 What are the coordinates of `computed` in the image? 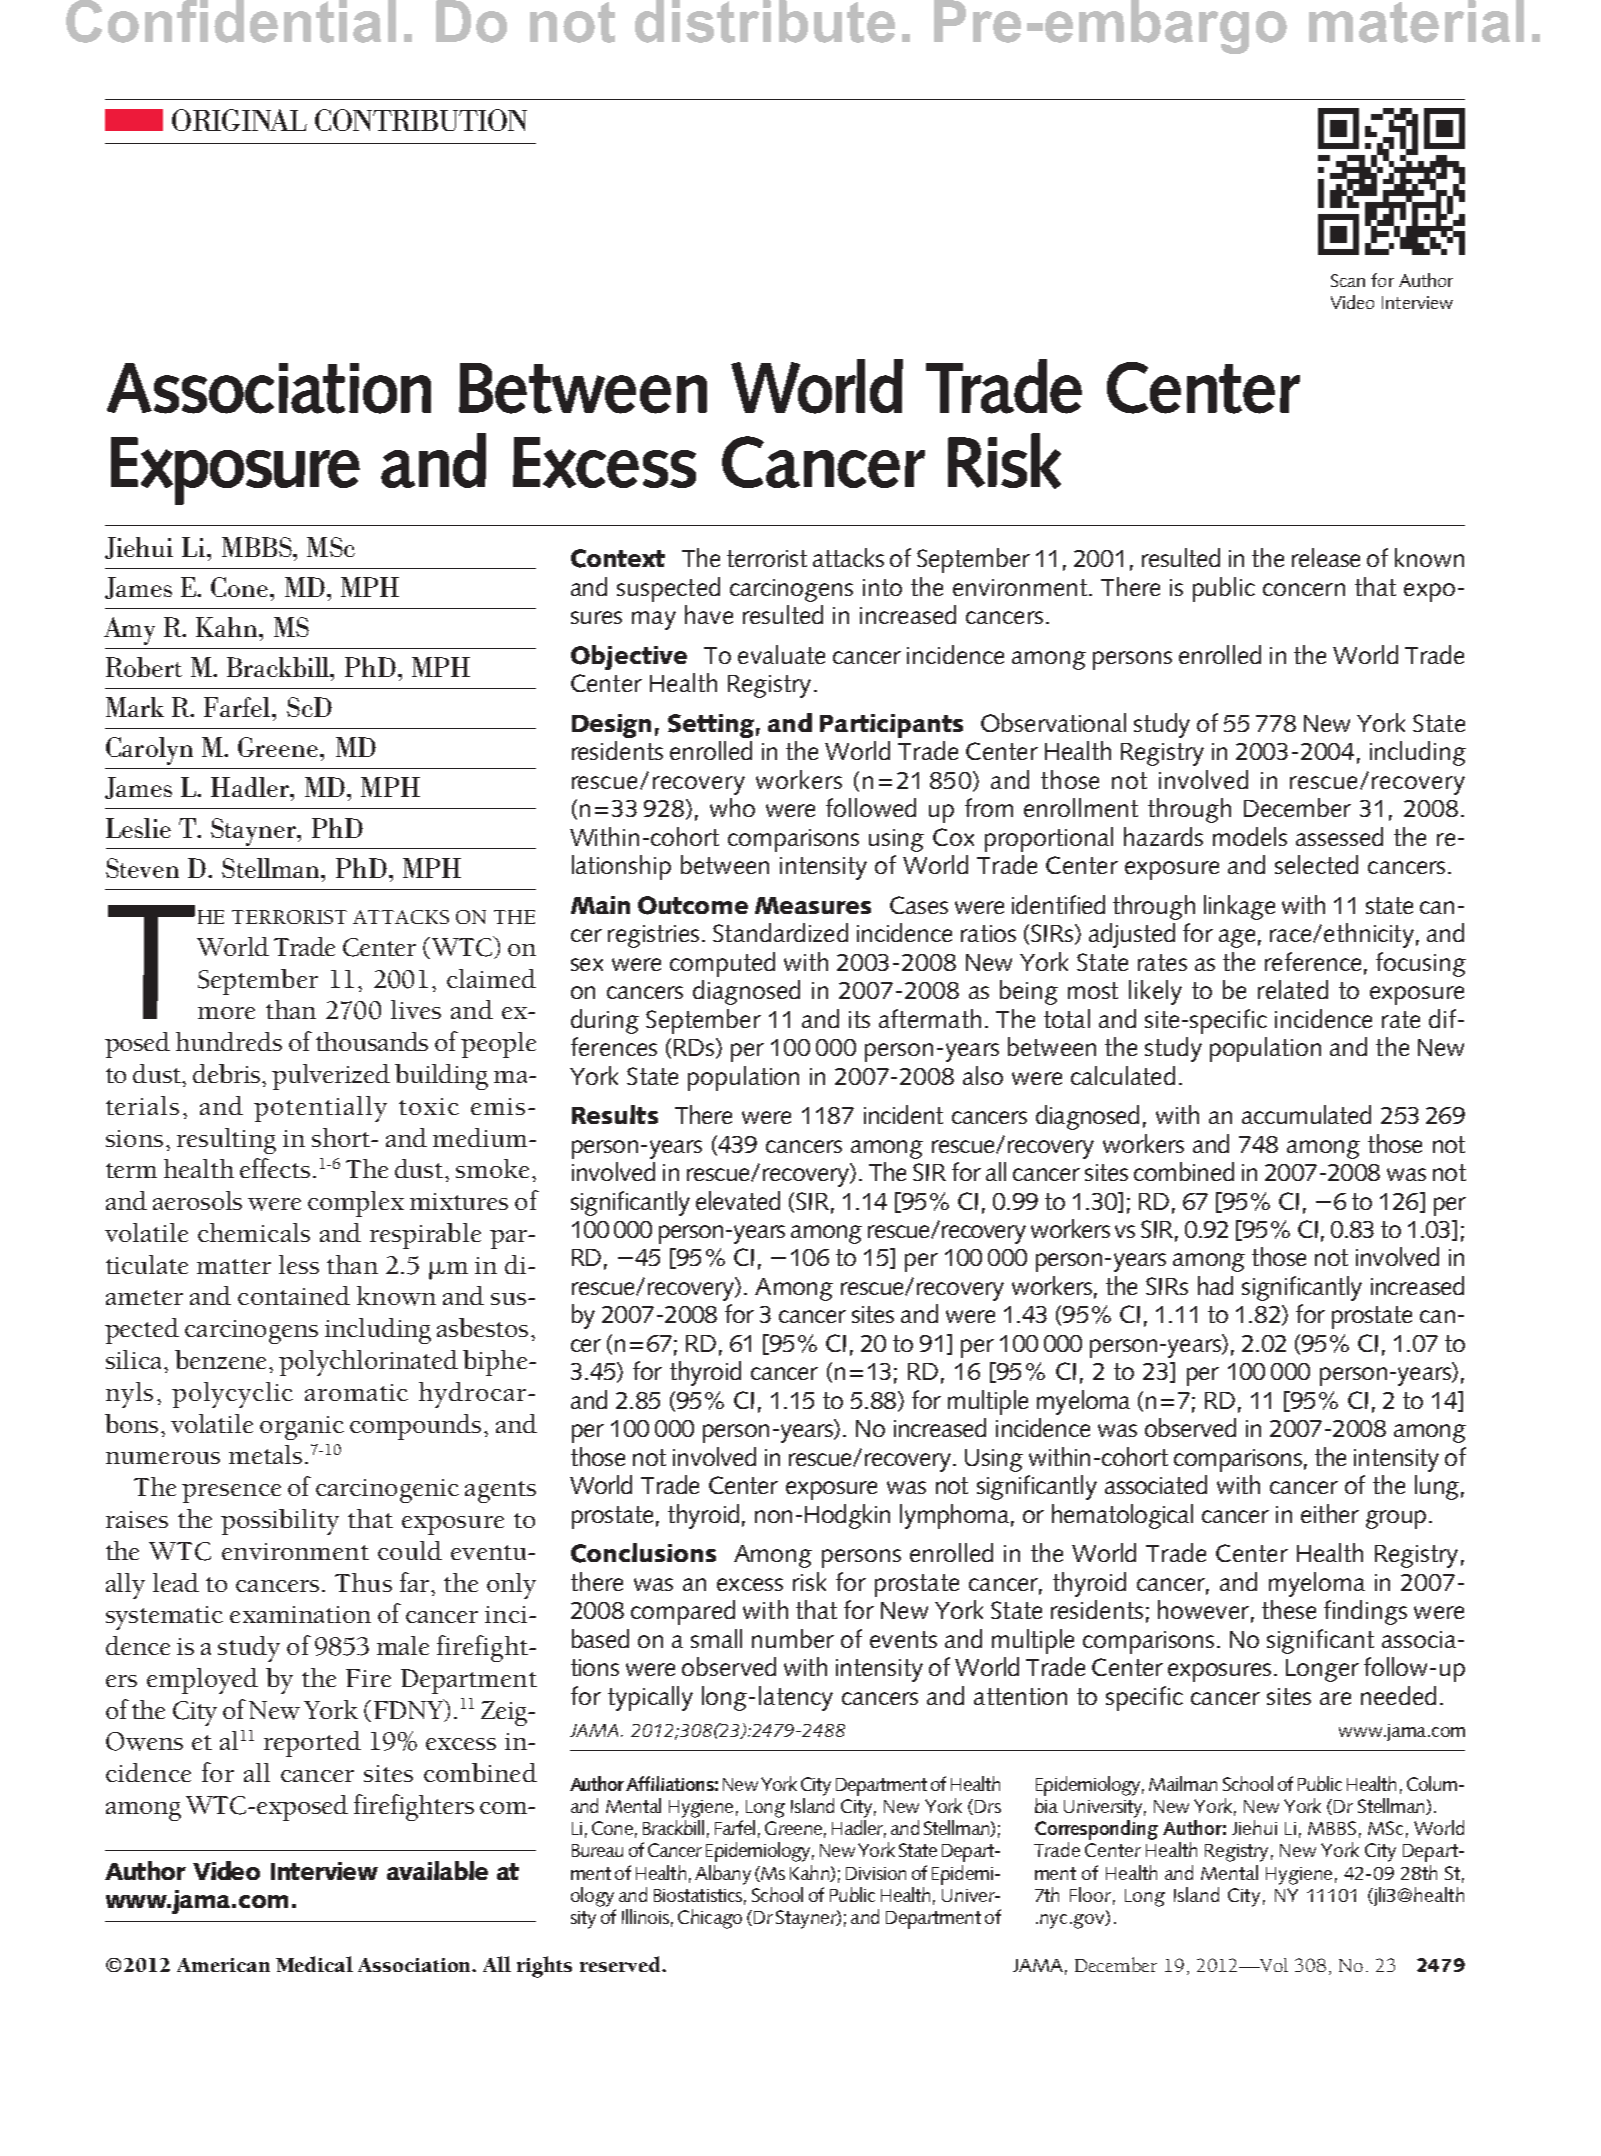 It's located at (722, 964).
